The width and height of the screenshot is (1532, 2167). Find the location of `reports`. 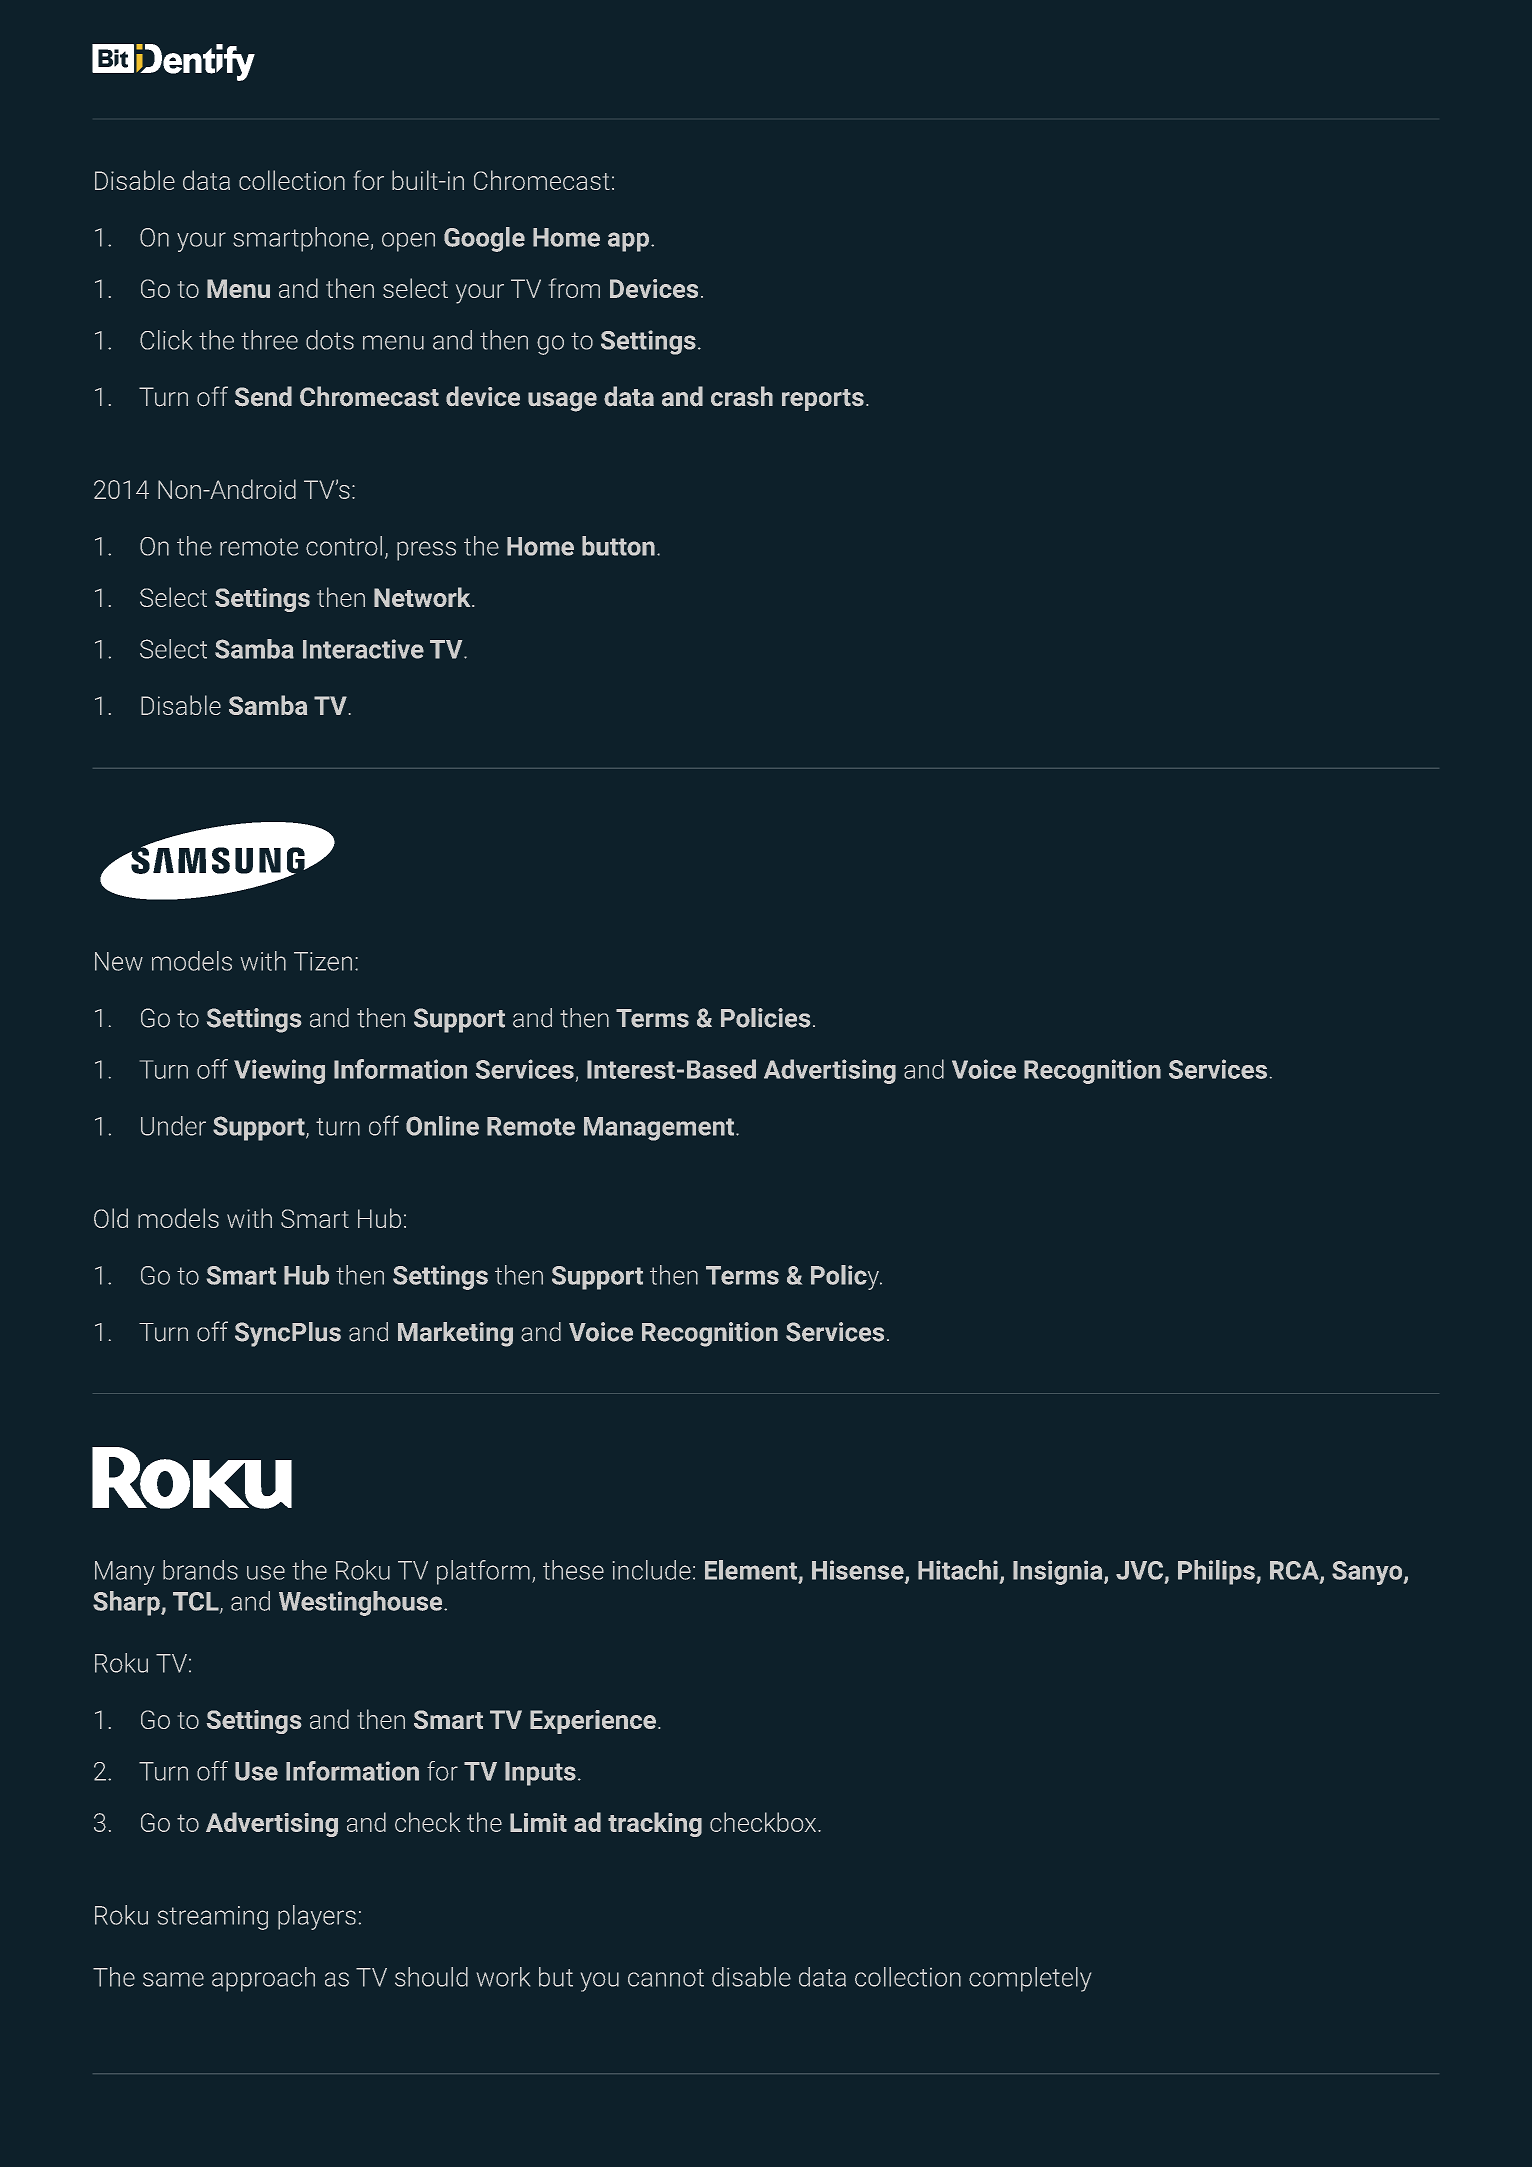

reports is located at coordinates (823, 400).
